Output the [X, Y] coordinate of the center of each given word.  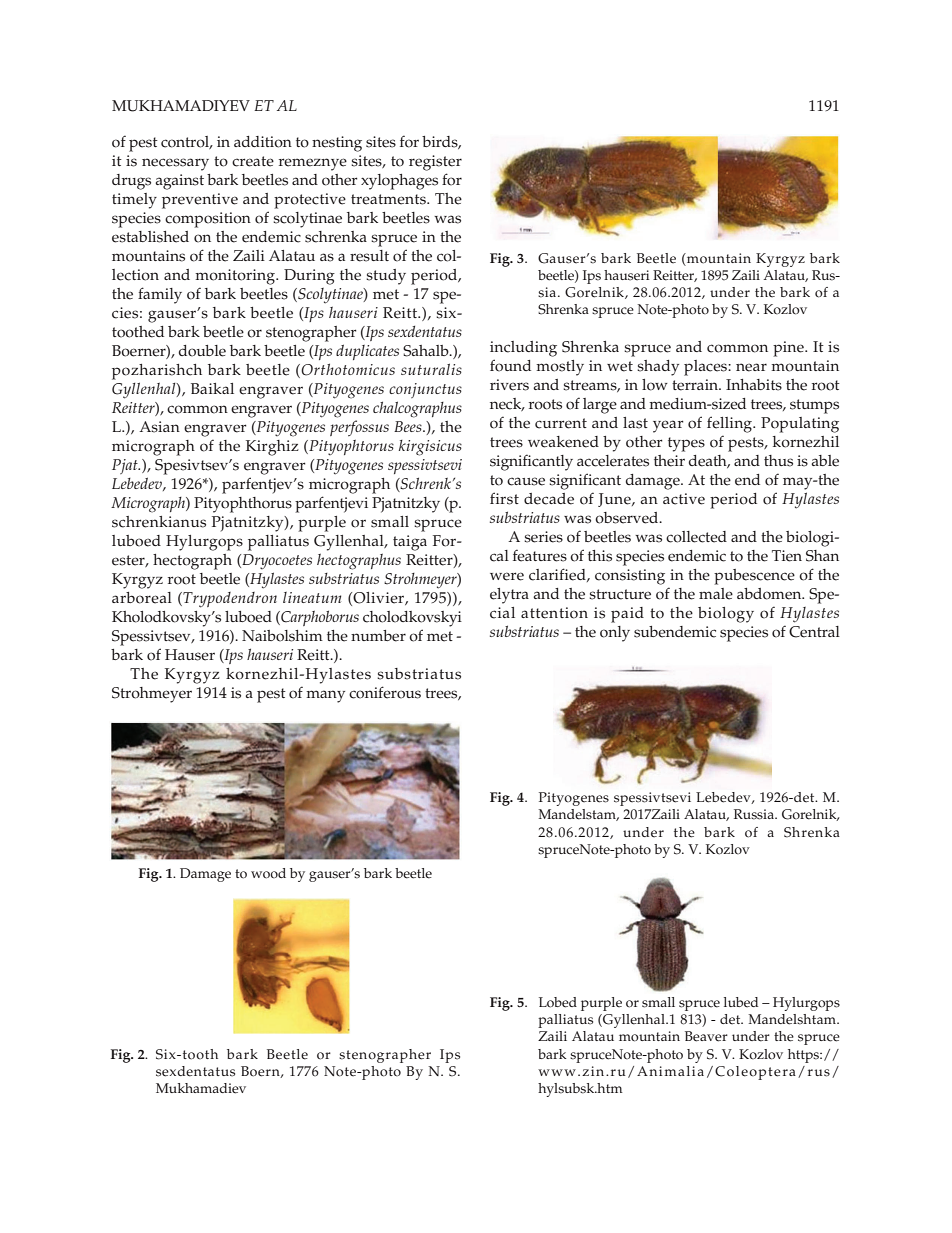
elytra [509, 596]
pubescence [754, 577]
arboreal [142, 598]
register [435, 163]
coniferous [385, 692]
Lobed [558, 1002]
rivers [509, 385]
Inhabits [754, 385]
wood [268, 873]
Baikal [212, 388]
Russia [755, 814]
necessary [175, 164]
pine [789, 349]
